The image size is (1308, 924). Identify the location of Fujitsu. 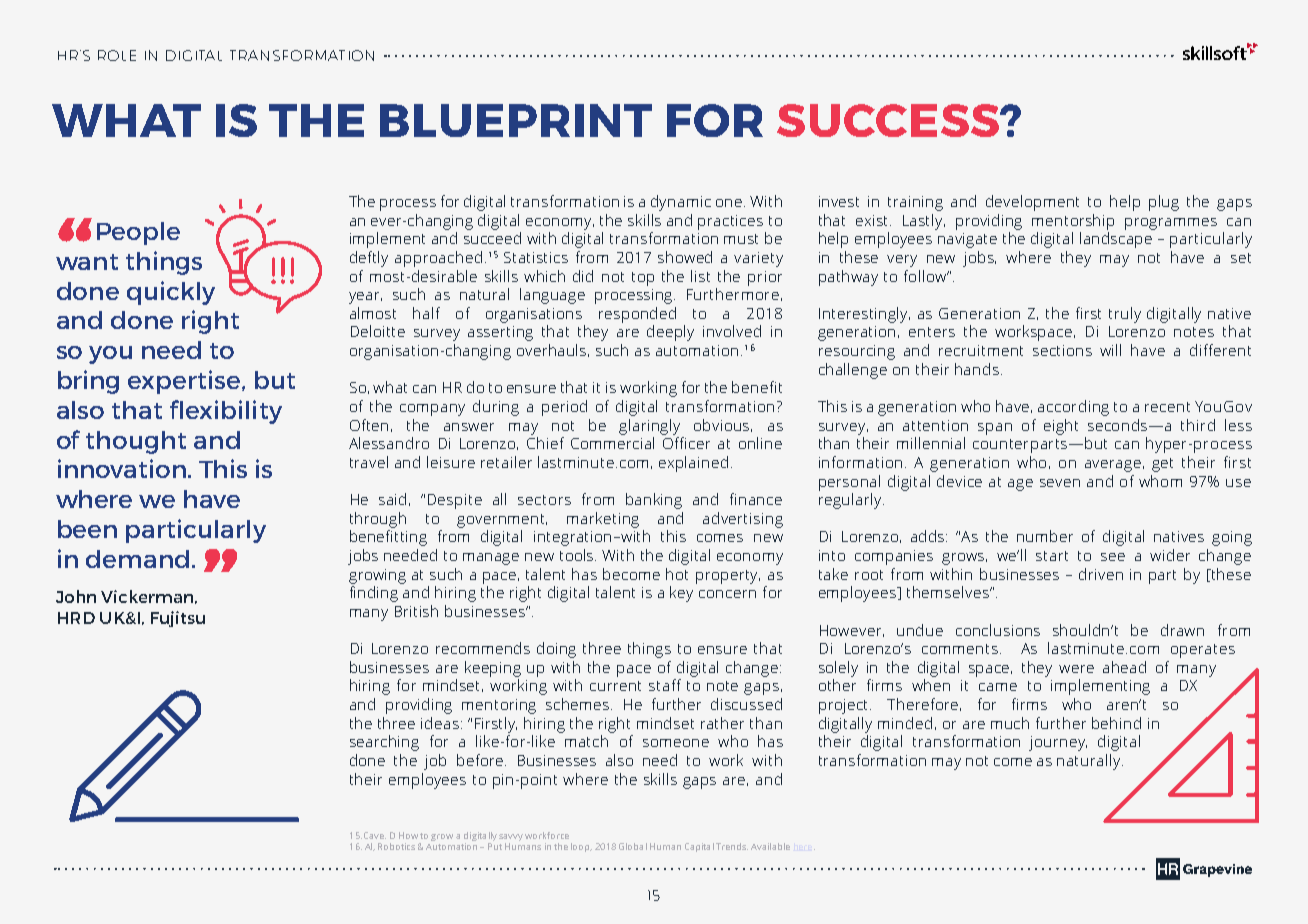
(178, 619).
